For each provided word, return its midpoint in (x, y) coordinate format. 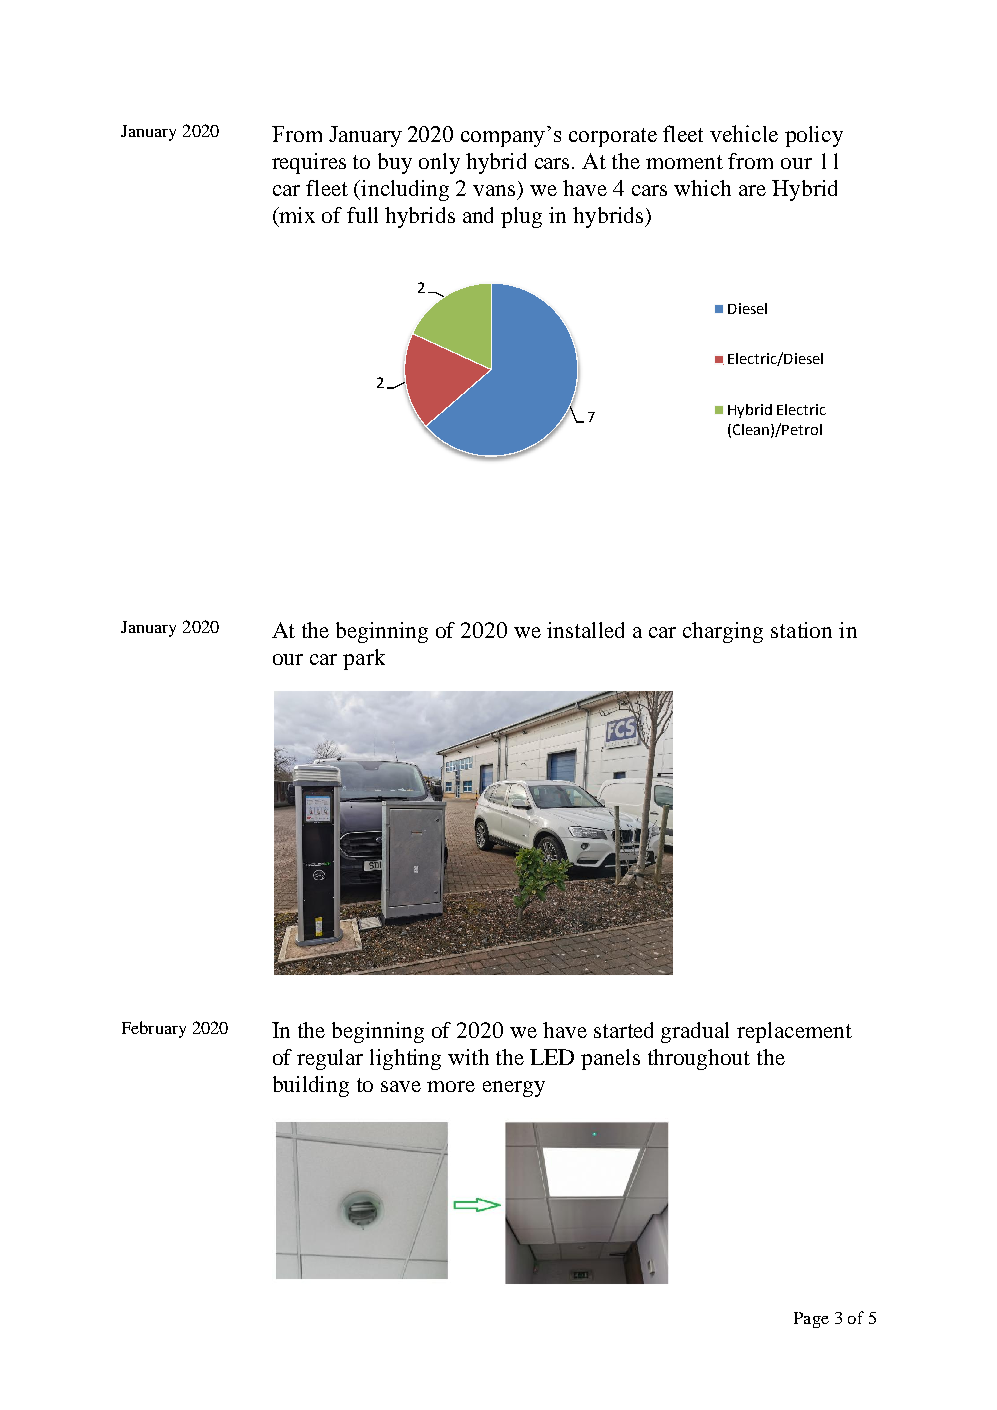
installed (585, 630)
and (478, 215)
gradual (695, 1032)
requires (309, 163)
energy (514, 1089)
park (364, 659)
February (154, 1029)
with (468, 1057)
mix (296, 215)
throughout (699, 1059)
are (752, 190)
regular (330, 1059)
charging (723, 632)
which (702, 188)
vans (494, 190)
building (311, 1086)
